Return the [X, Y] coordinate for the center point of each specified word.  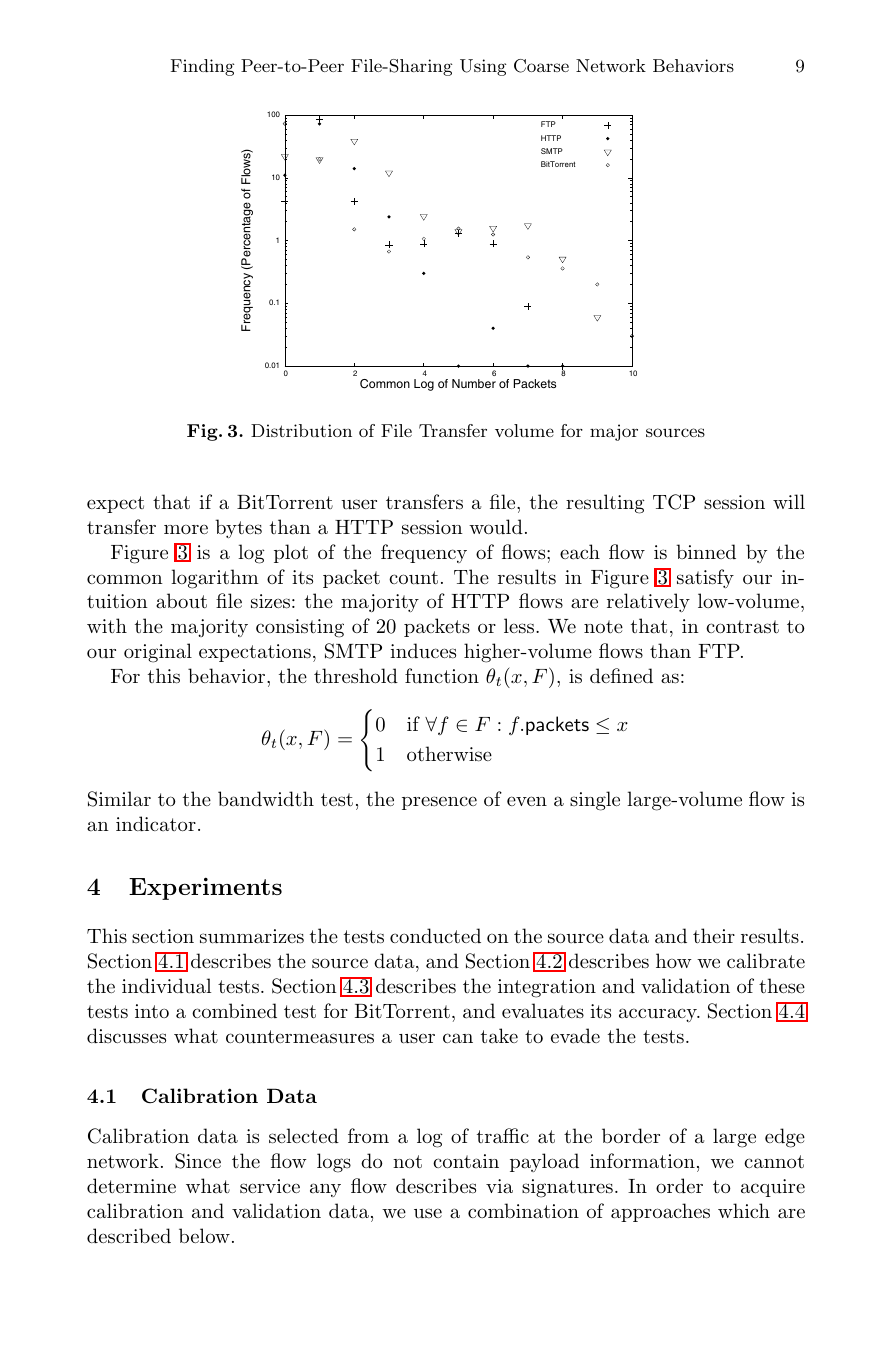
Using [483, 67]
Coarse [541, 66]
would [496, 526]
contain [466, 1161]
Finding [202, 67]
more [186, 529]
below [204, 1235]
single [595, 801]
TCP [674, 502]
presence [439, 803]
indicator [156, 823]
